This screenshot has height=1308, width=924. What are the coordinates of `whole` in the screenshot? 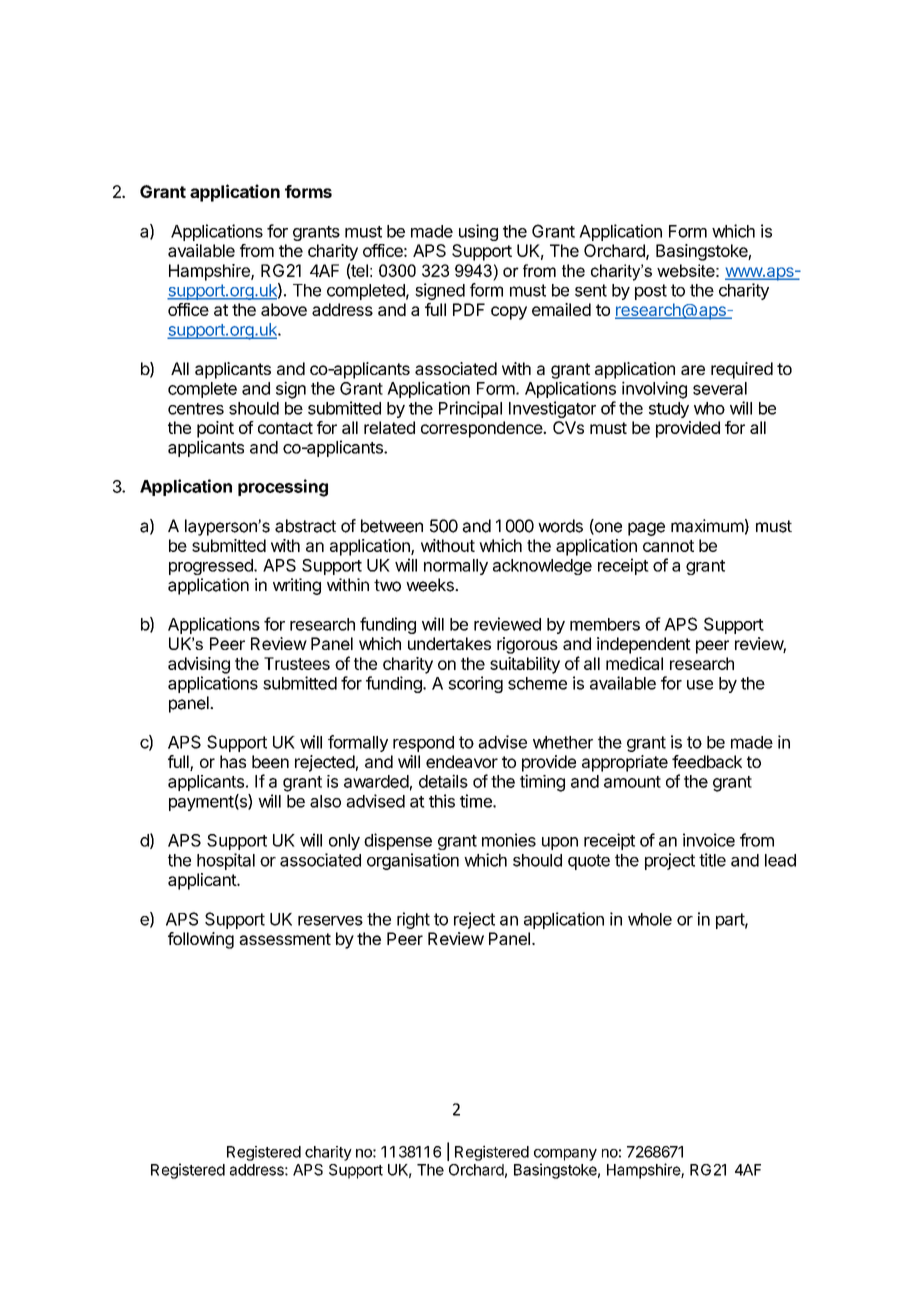 It's located at (650, 919).
